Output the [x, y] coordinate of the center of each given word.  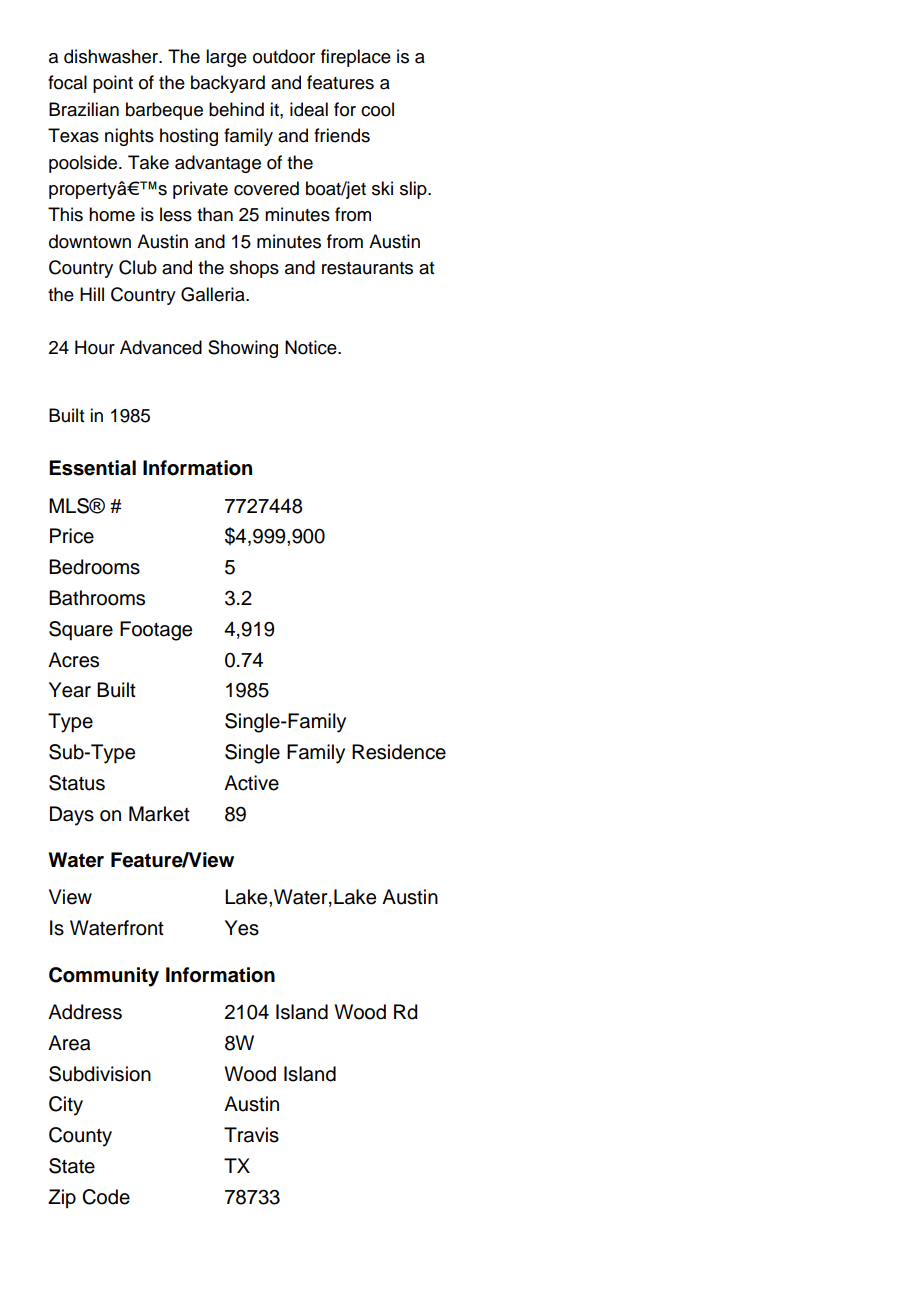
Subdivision [100, 1074]
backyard [228, 84]
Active [251, 783]
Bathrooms [97, 598]
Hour [95, 347]
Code [106, 1197]
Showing [243, 349]
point [113, 84]
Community [104, 977]
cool [377, 109]
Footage [156, 631]
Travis [251, 1135]
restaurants [367, 268]
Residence [399, 752]
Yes [242, 928]
